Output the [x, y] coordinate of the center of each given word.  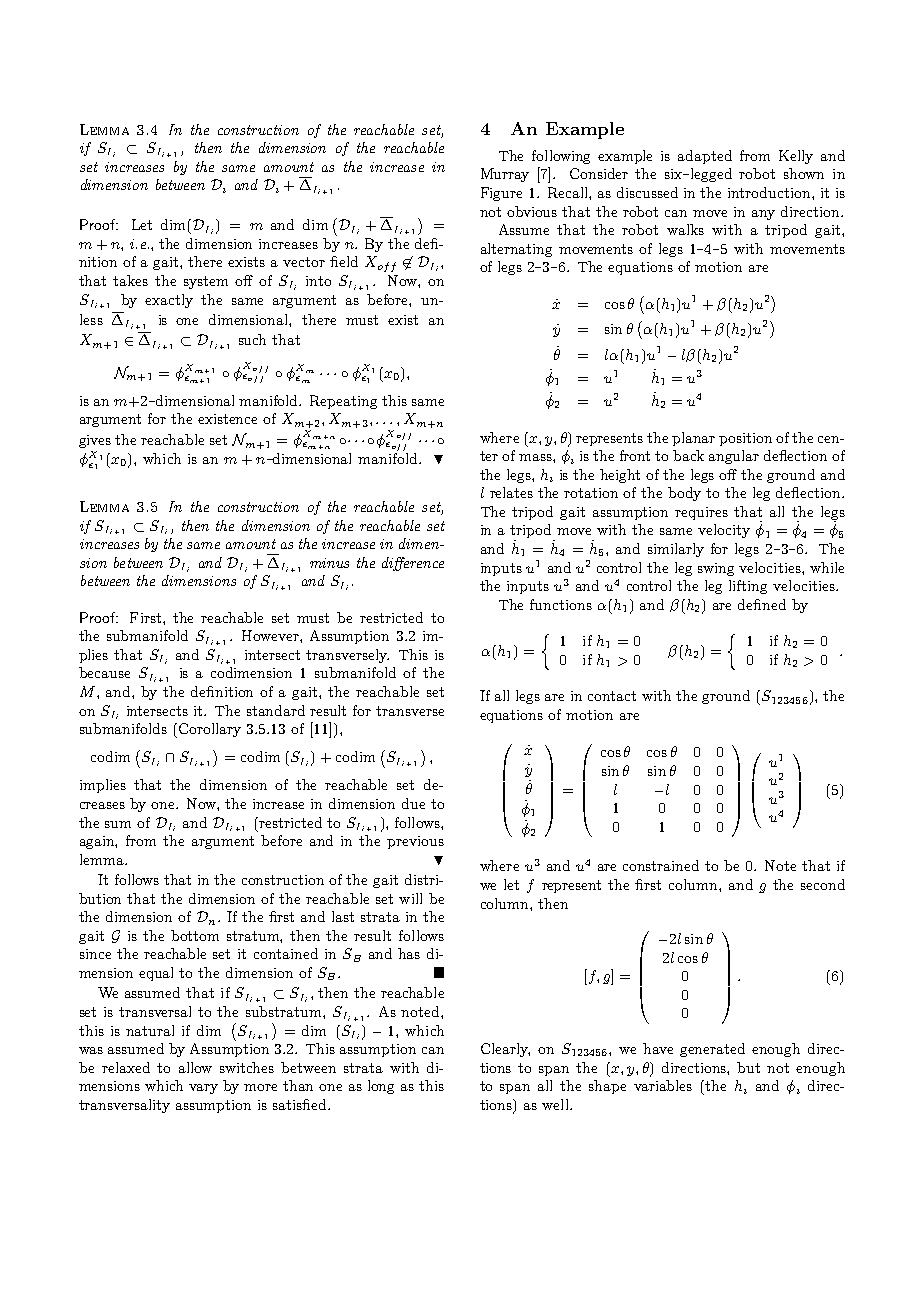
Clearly [505, 1050]
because [104, 672]
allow [195, 1067]
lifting [748, 587]
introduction [770, 192]
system [206, 282]
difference [413, 564]
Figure [501, 194]
